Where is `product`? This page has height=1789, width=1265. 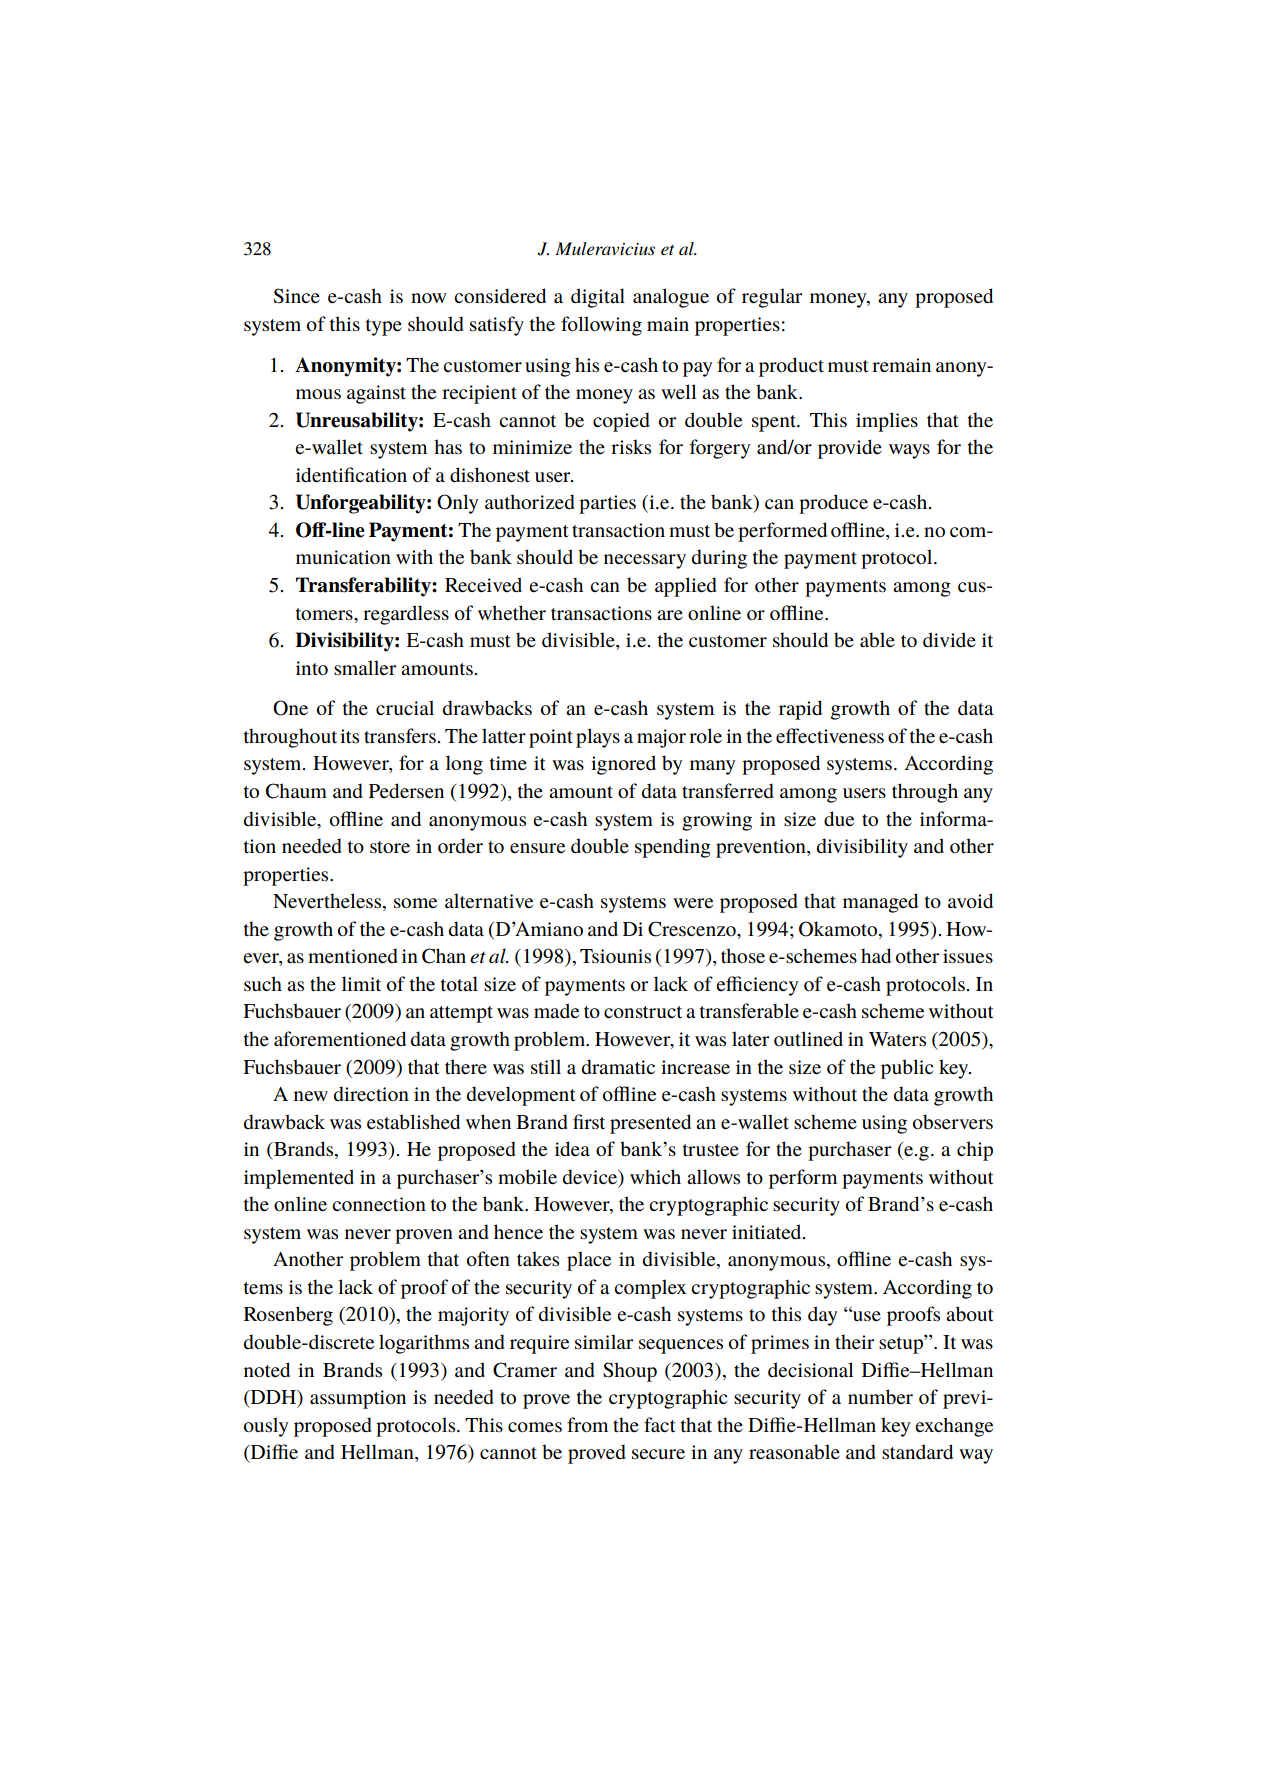
product is located at coordinates (791, 367).
